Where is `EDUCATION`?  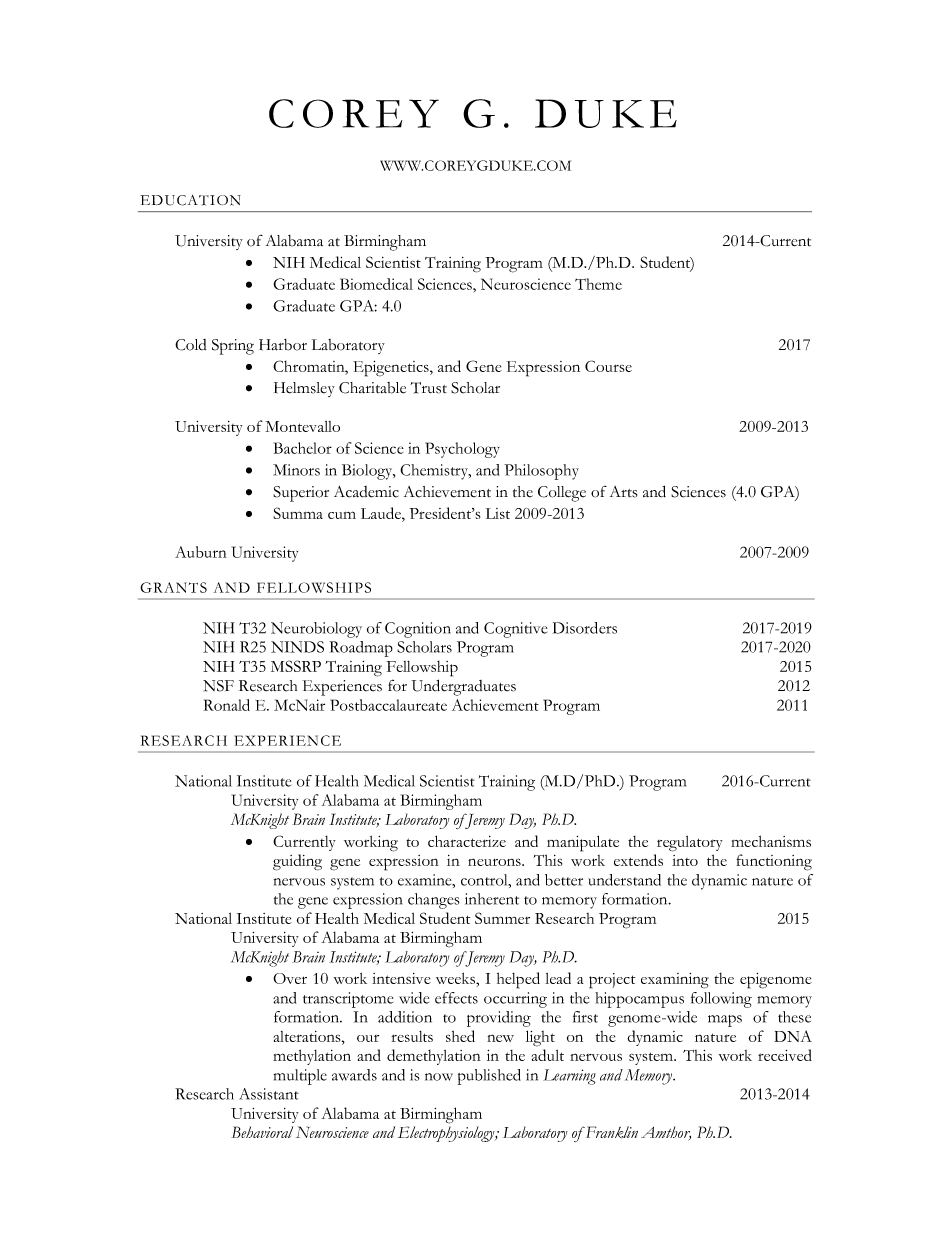
EDUCATION is located at coordinates (190, 200).
